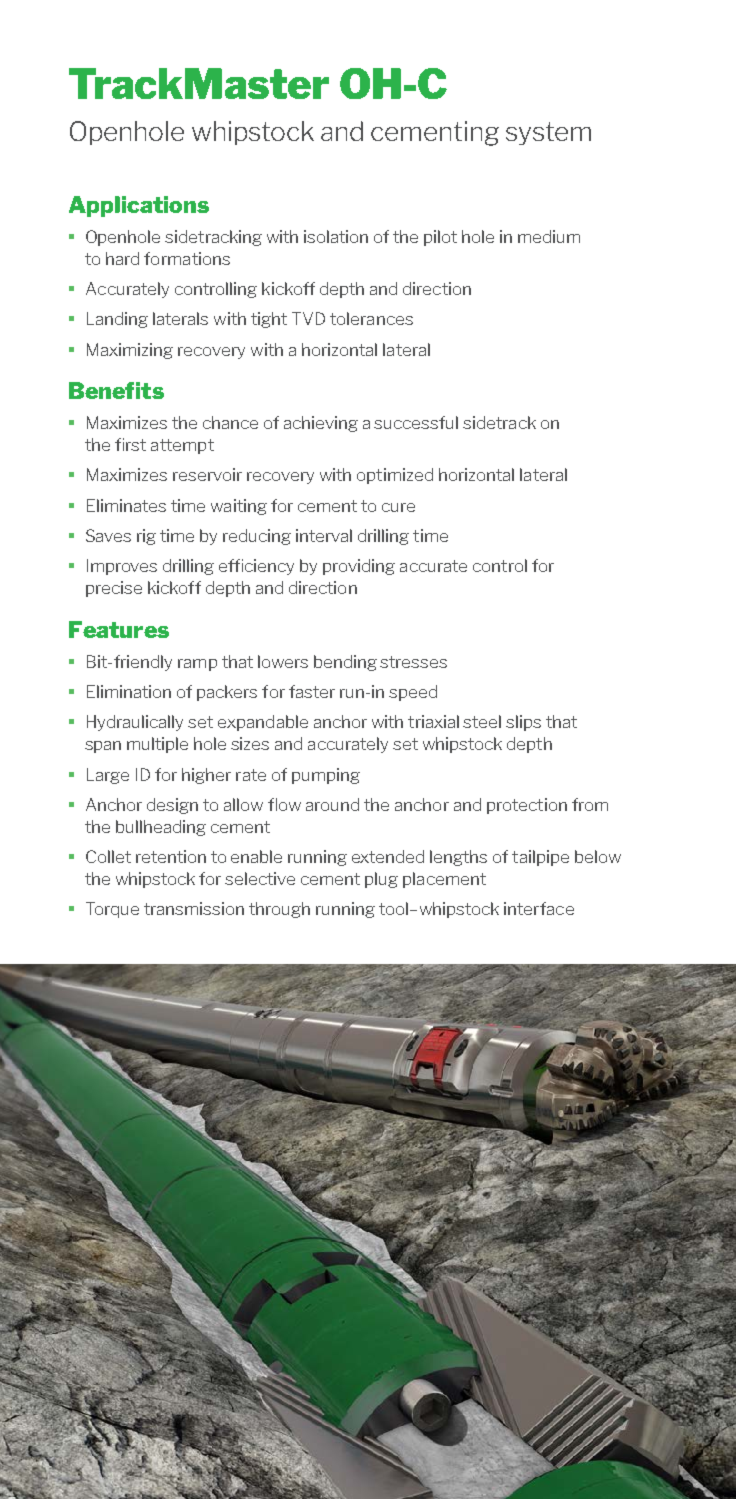 The width and height of the screenshot is (736, 1499). What do you see at coordinates (336, 236) in the screenshot?
I see `isolation` at bounding box center [336, 236].
